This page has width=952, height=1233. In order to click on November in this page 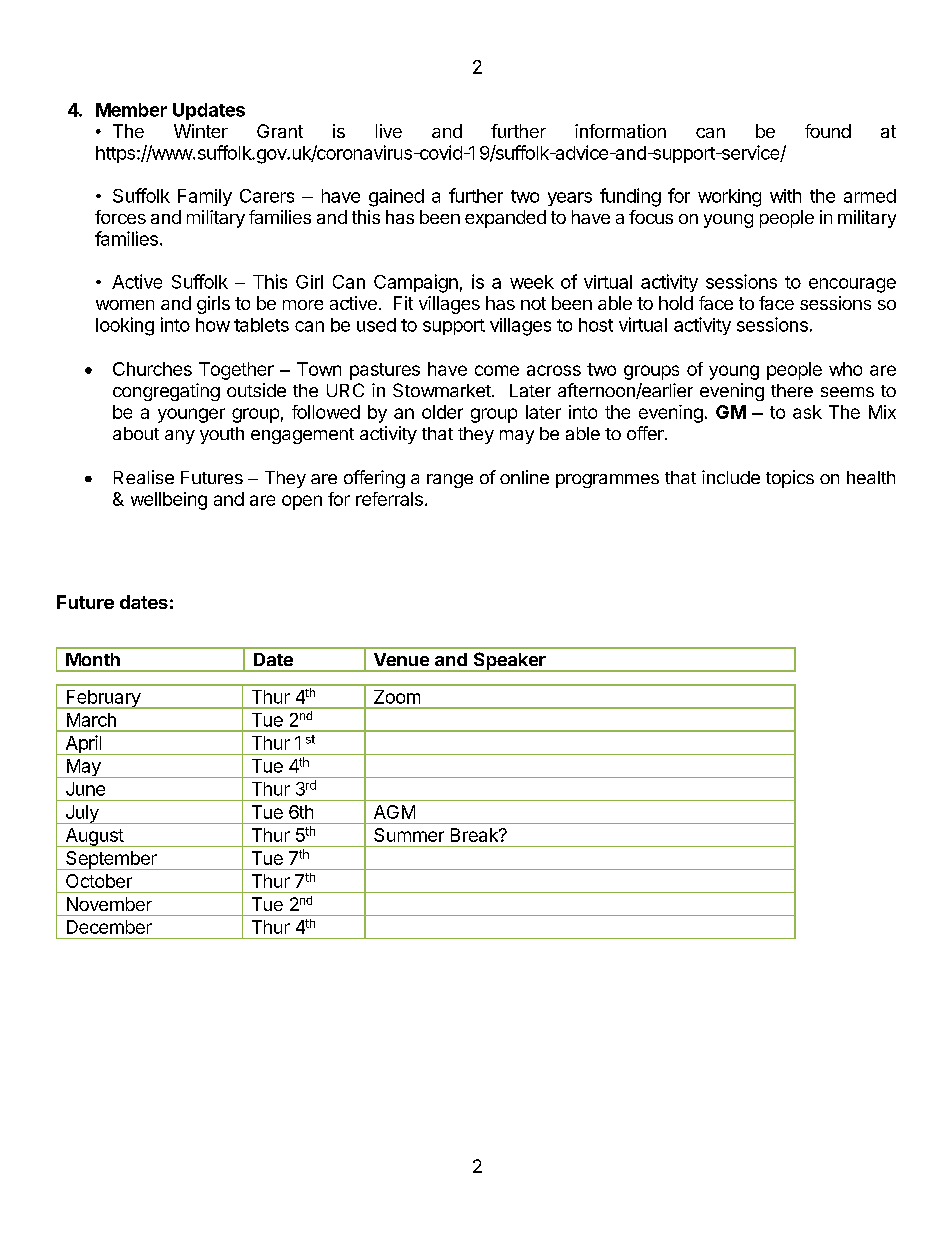, I will do `click(109, 904)`.
